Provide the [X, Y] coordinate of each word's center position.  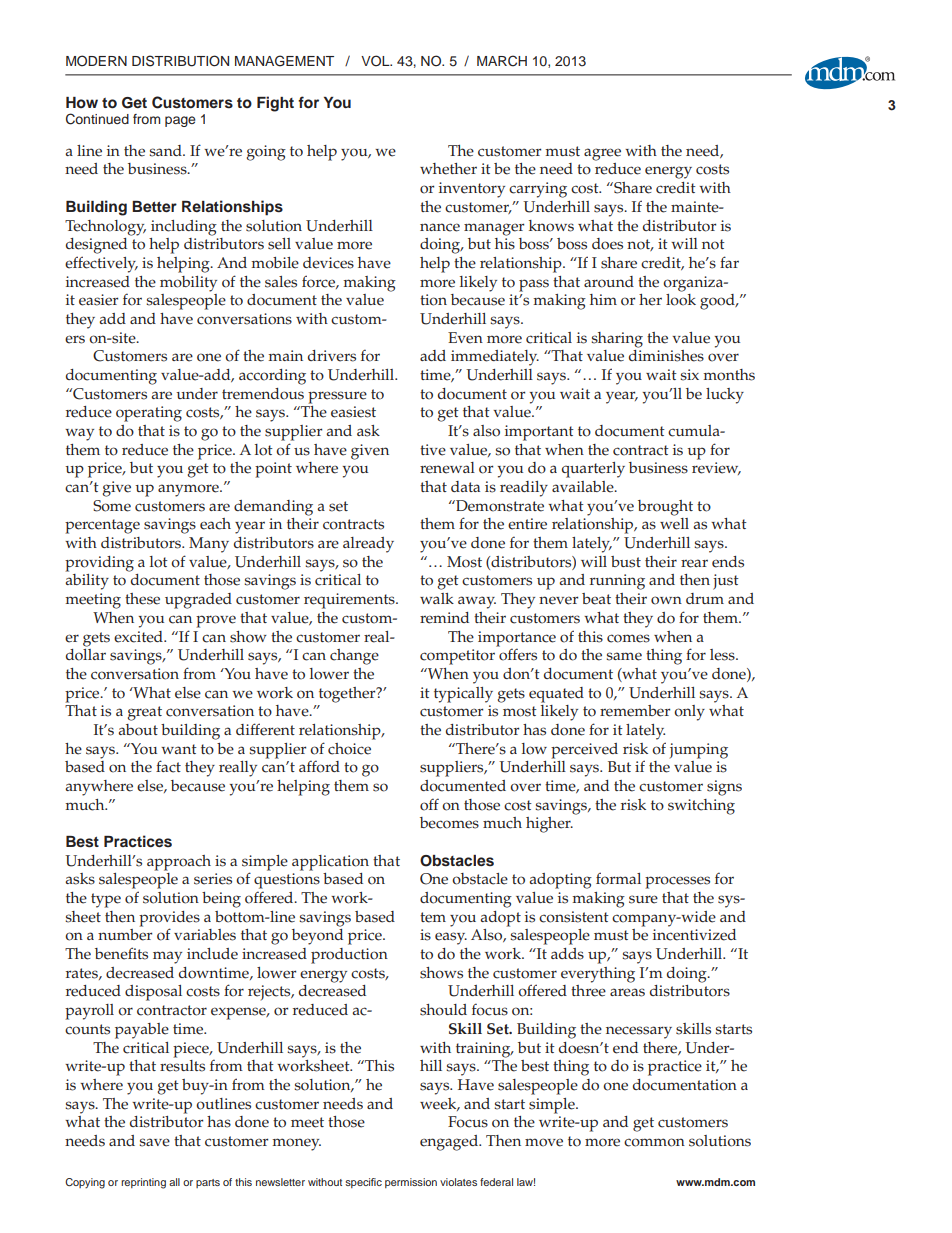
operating [149, 414]
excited [139, 637]
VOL [376, 61]
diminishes [666, 356]
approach [179, 863]
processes [677, 882]
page [180, 121]
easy [451, 938]
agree [602, 154]
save [154, 1142]
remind [444, 618]
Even [465, 338]
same [624, 656]
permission [411, 1183]
